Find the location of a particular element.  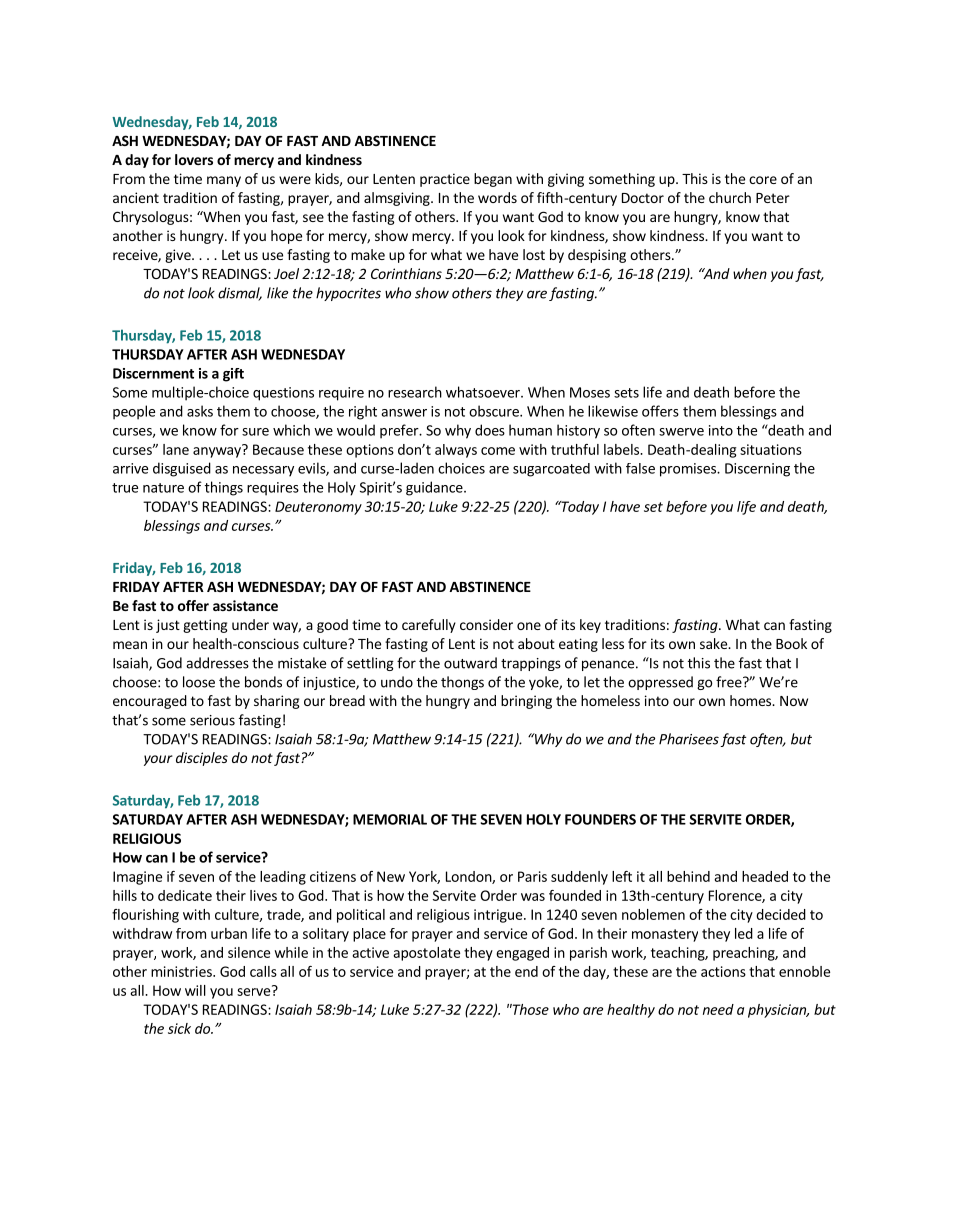

consider is located at coordinates (486, 624).
